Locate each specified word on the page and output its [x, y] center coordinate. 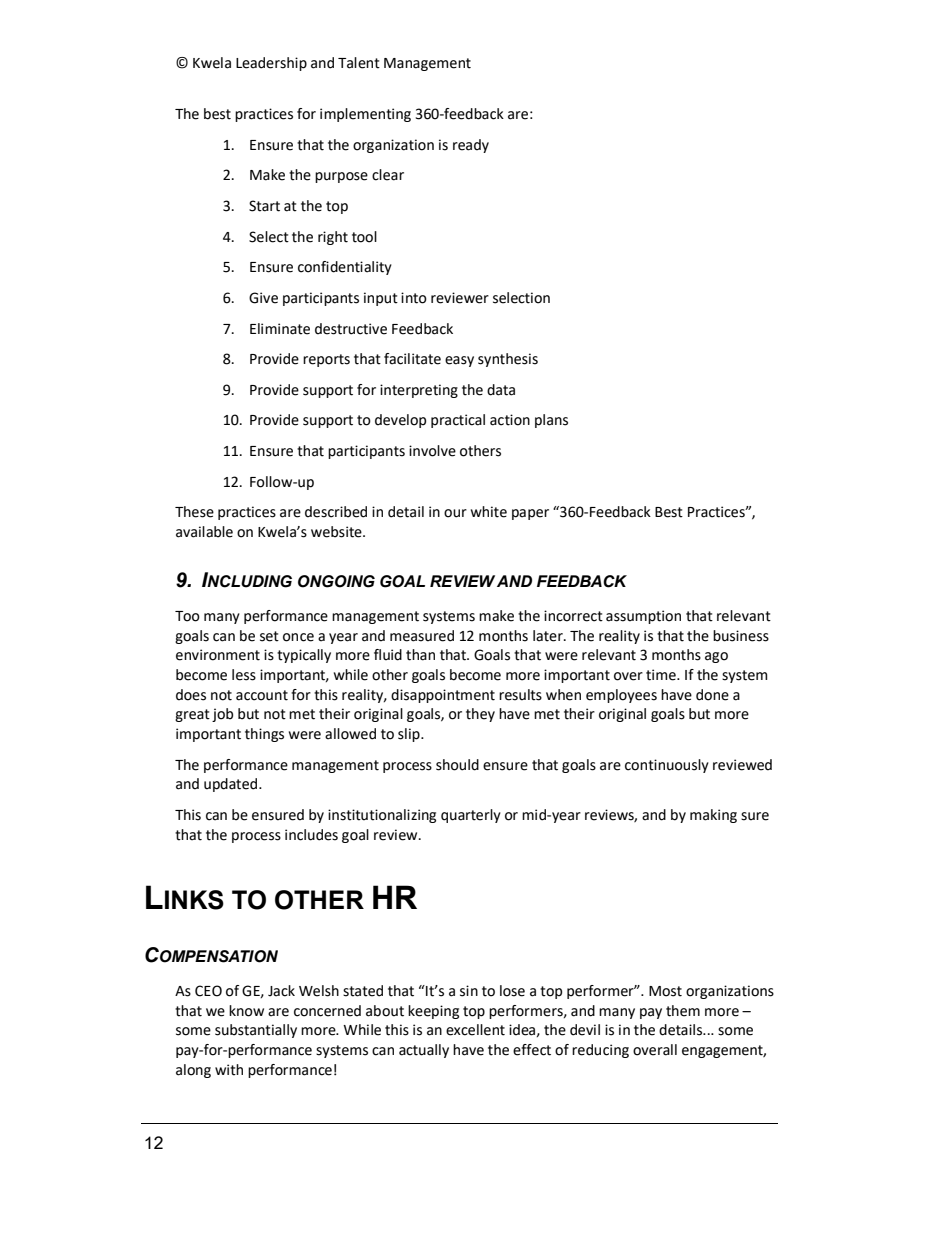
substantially [256, 1031]
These [194, 512]
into [414, 298]
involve [432, 451]
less [244, 675]
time [662, 675]
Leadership [271, 64]
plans [551, 421]
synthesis [508, 360]
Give [263, 298]
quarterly [471, 816]
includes [311, 835]
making [713, 816]
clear [388, 175]
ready [471, 146]
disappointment [443, 696]
